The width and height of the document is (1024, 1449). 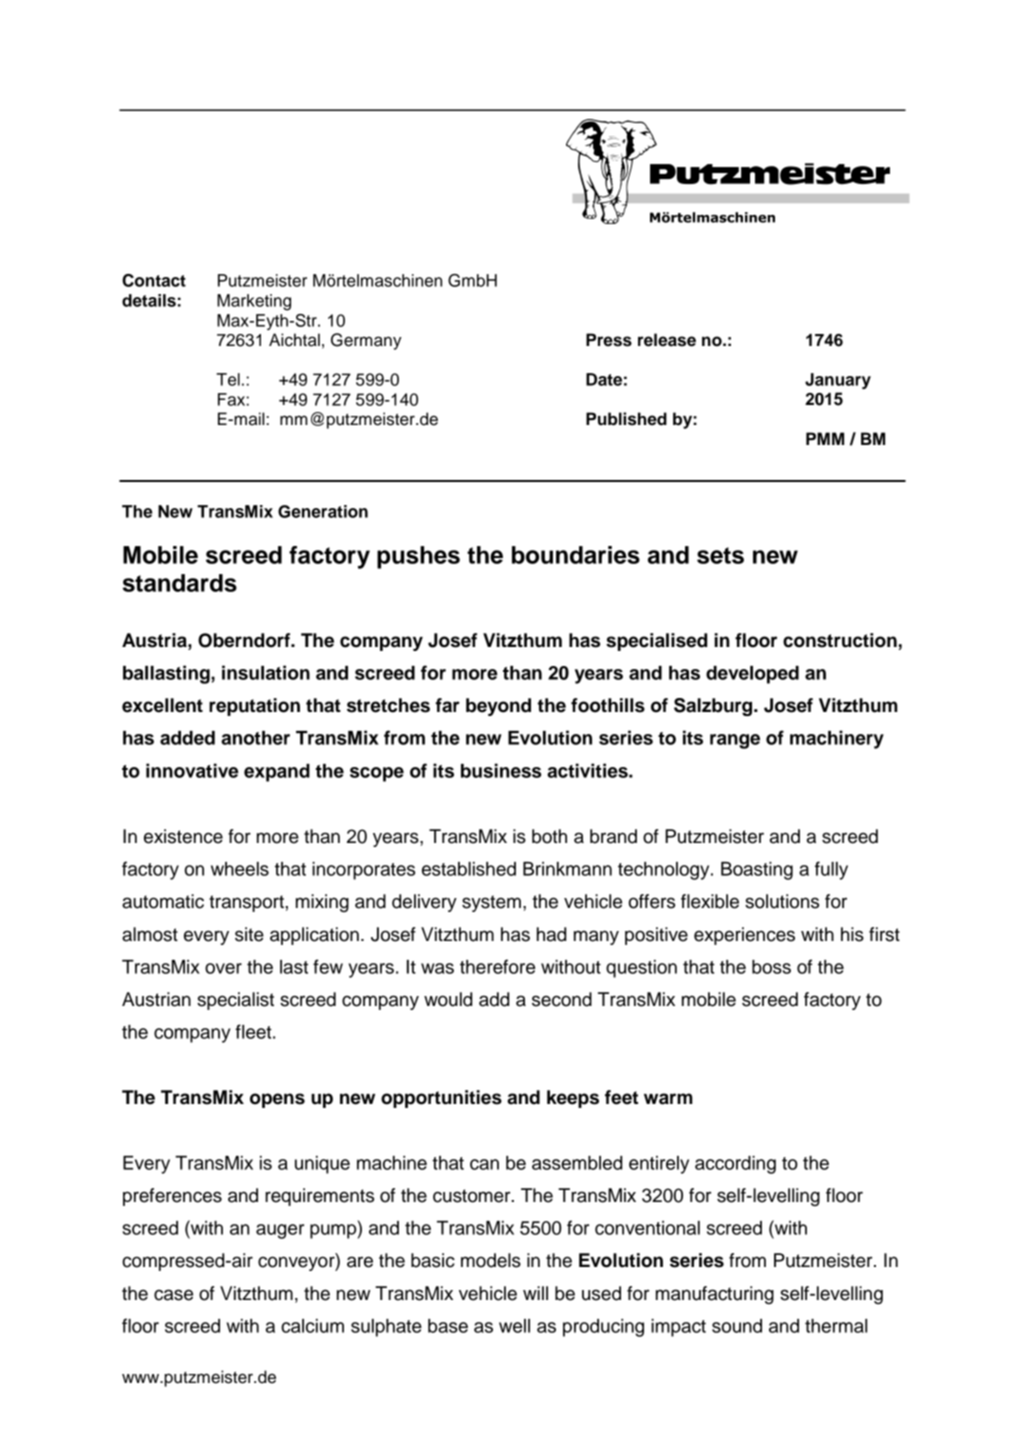 I want to click on expand, so click(x=277, y=773).
